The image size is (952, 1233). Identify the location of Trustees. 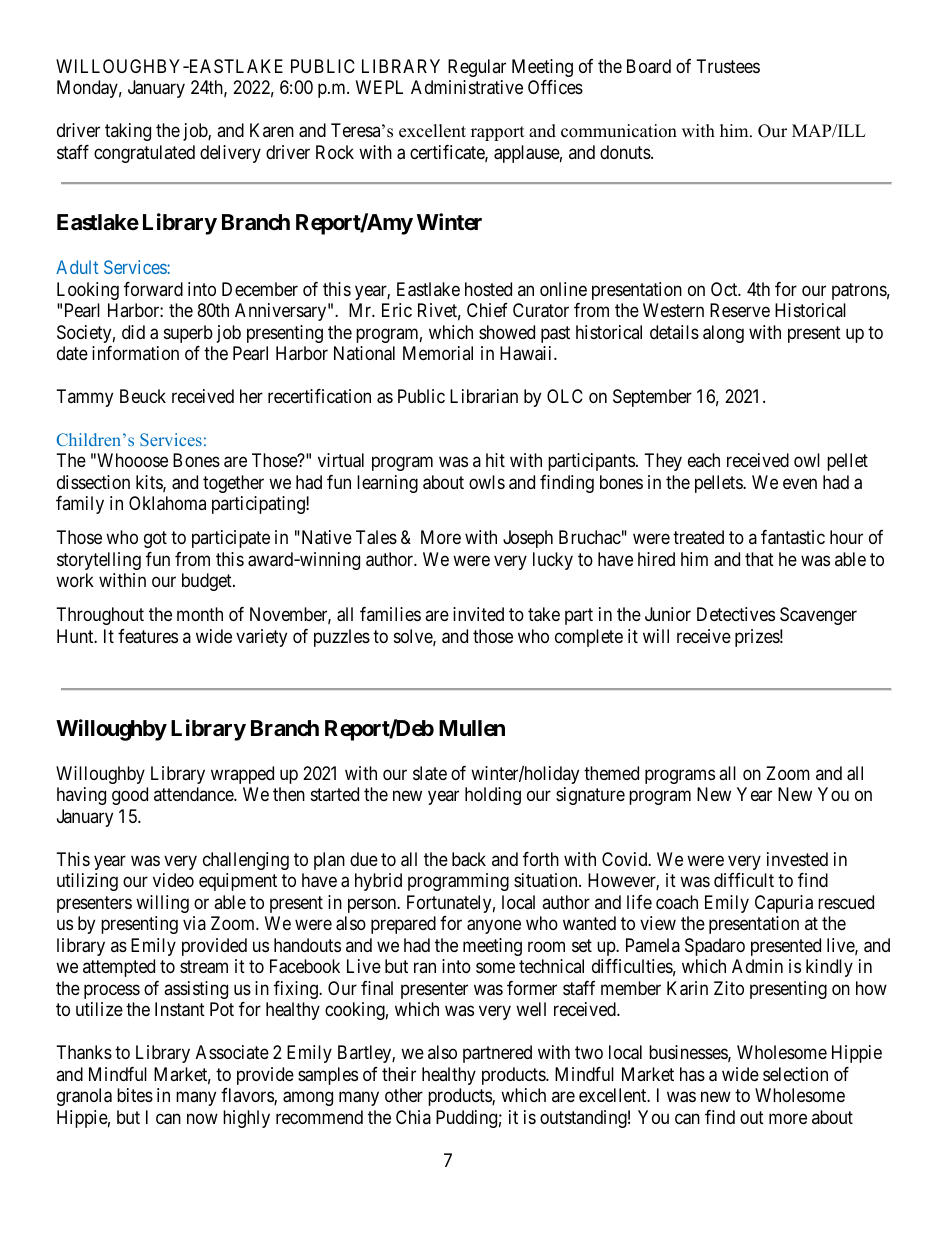
(728, 66).
